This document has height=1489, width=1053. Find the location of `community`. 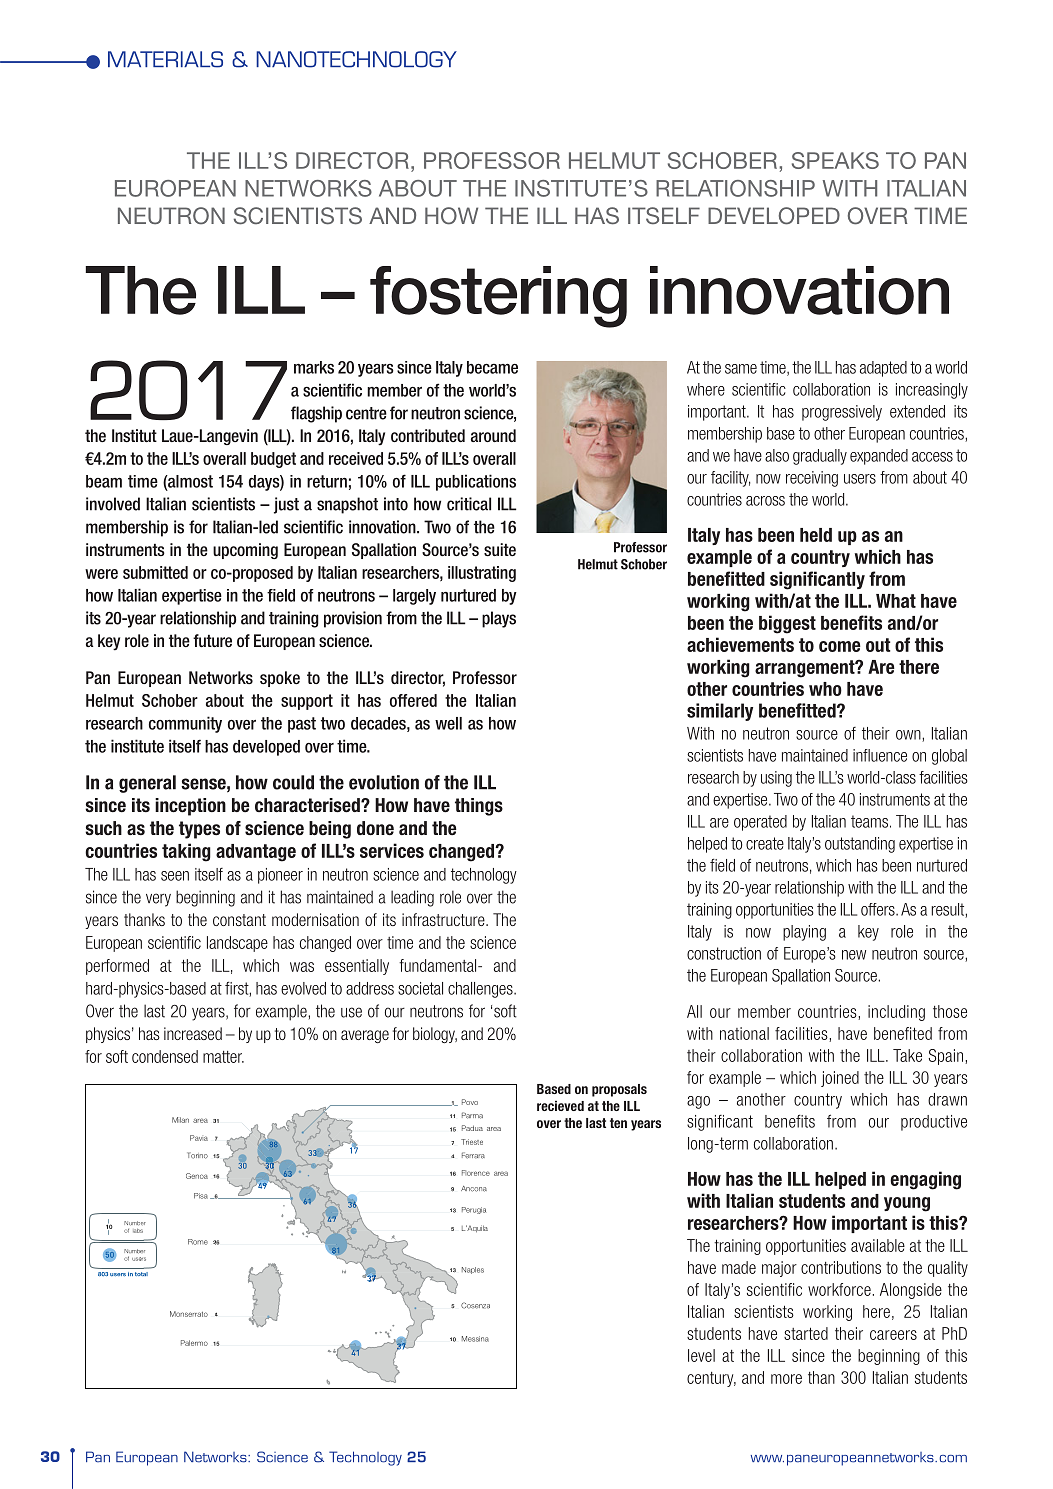

community is located at coordinates (185, 724).
